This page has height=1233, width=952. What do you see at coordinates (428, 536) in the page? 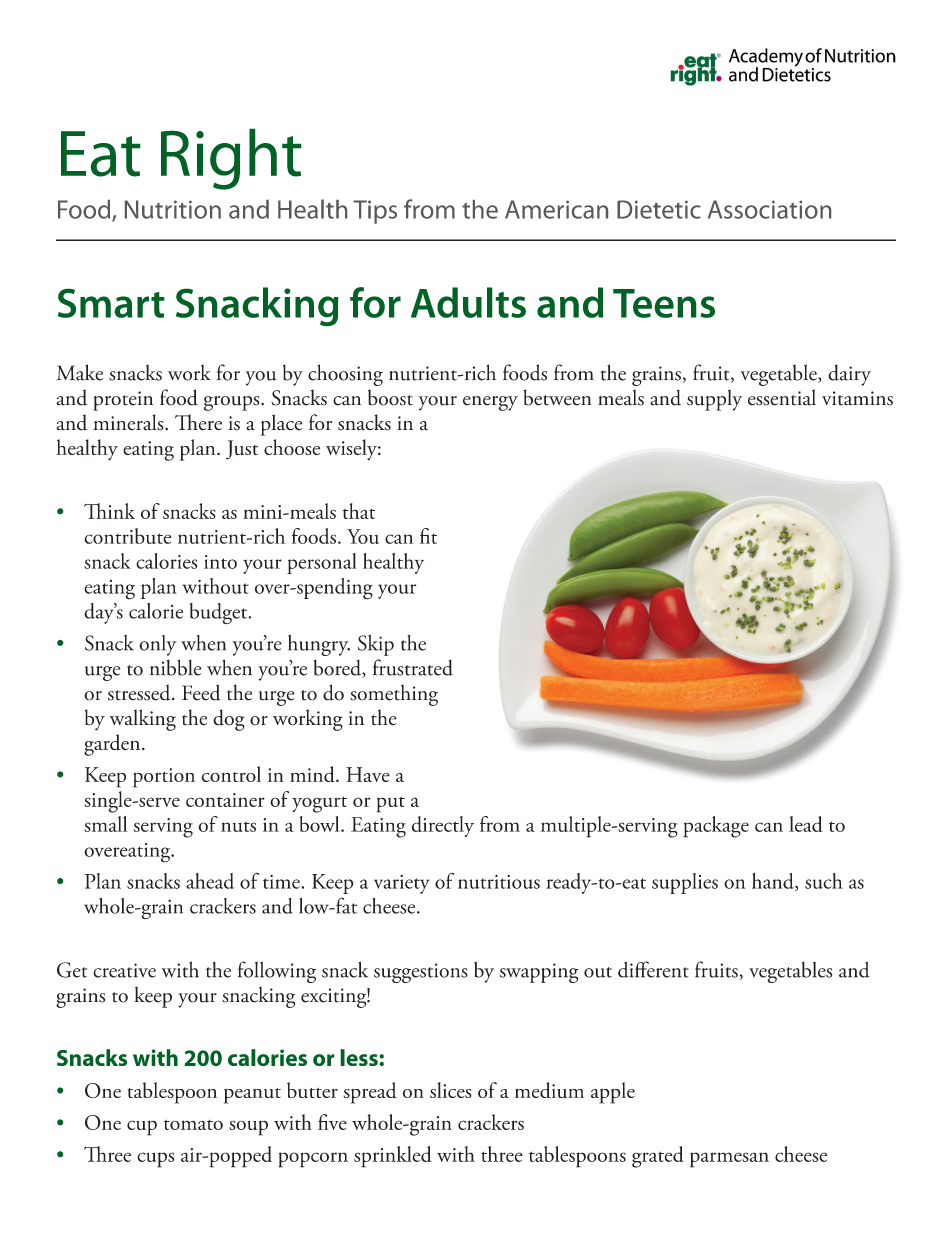
I see `fit` at bounding box center [428, 536].
